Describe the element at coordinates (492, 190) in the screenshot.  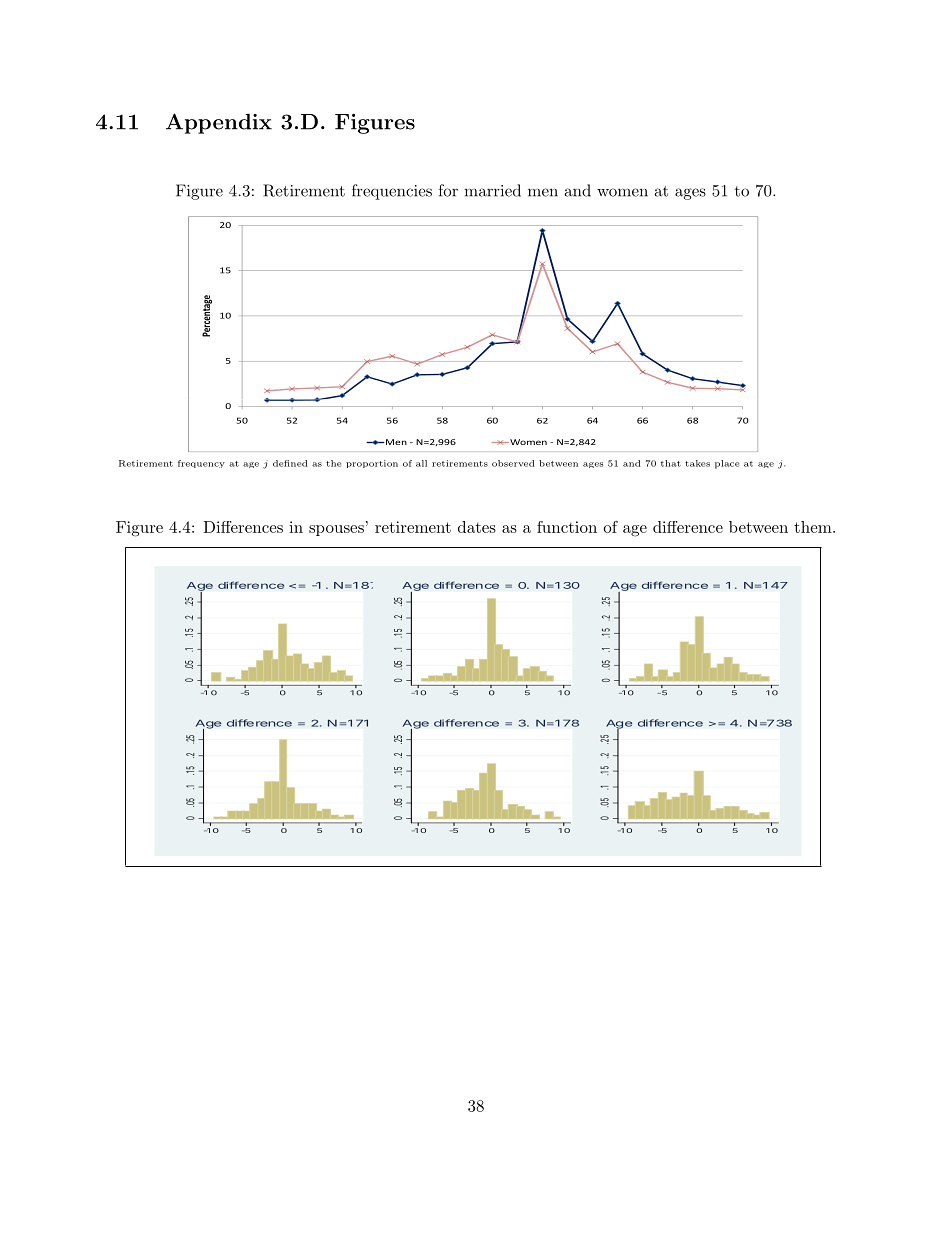
I see `married` at that location.
